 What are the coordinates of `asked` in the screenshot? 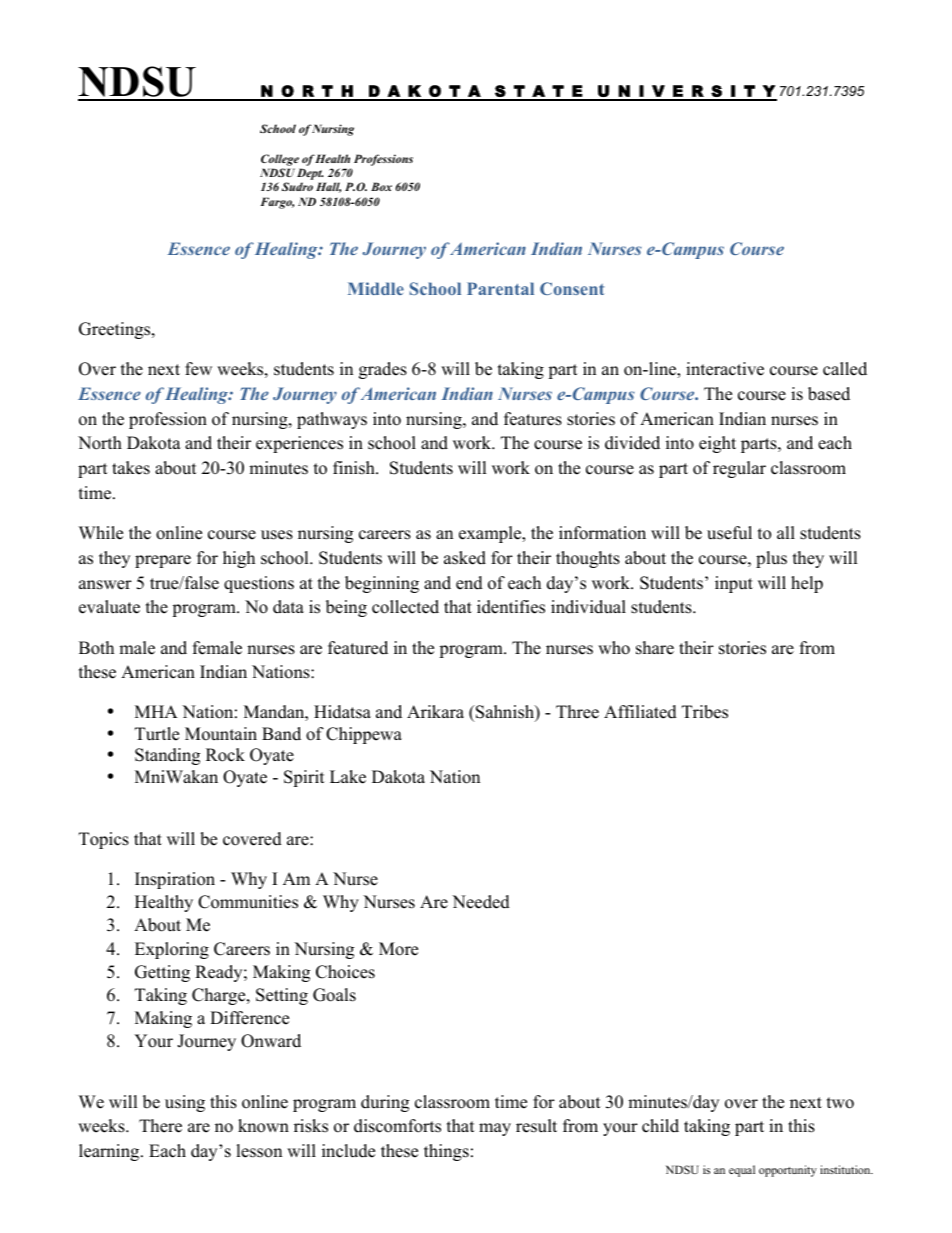 It's located at (465, 558).
